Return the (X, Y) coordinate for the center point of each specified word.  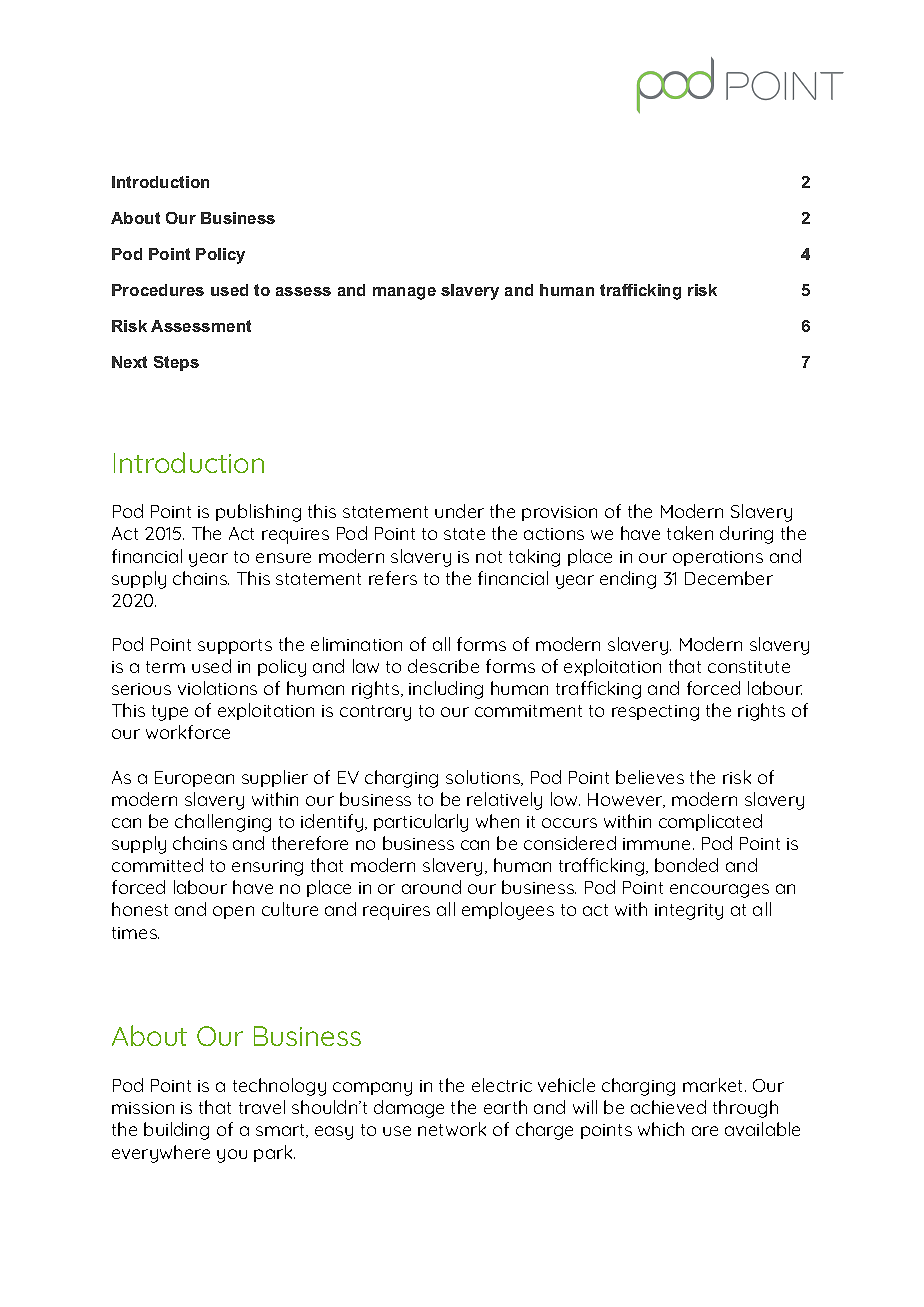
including (446, 690)
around (431, 887)
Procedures (158, 290)
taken (690, 533)
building (176, 1131)
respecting (655, 713)
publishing (258, 513)
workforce (188, 732)
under (459, 511)
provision (559, 513)
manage (404, 293)
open (233, 912)
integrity (689, 912)
